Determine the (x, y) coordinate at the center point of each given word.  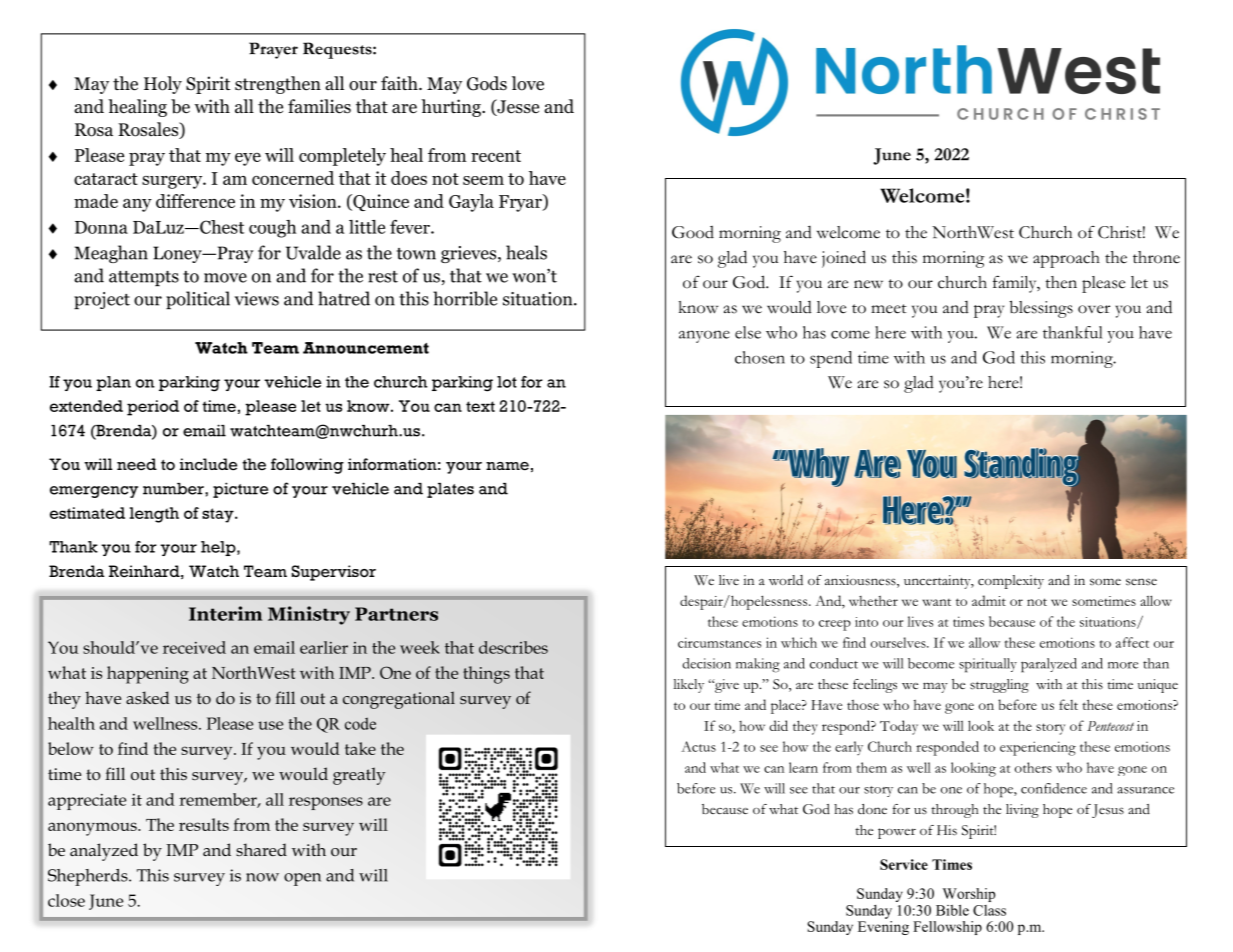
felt (1068, 704)
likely (688, 686)
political (198, 300)
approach (1066, 259)
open (302, 879)
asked (148, 698)
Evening (883, 926)
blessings (1041, 309)
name (507, 466)
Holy (163, 85)
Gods (487, 83)
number (174, 489)
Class (989, 910)
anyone (704, 336)
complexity (1011, 582)
